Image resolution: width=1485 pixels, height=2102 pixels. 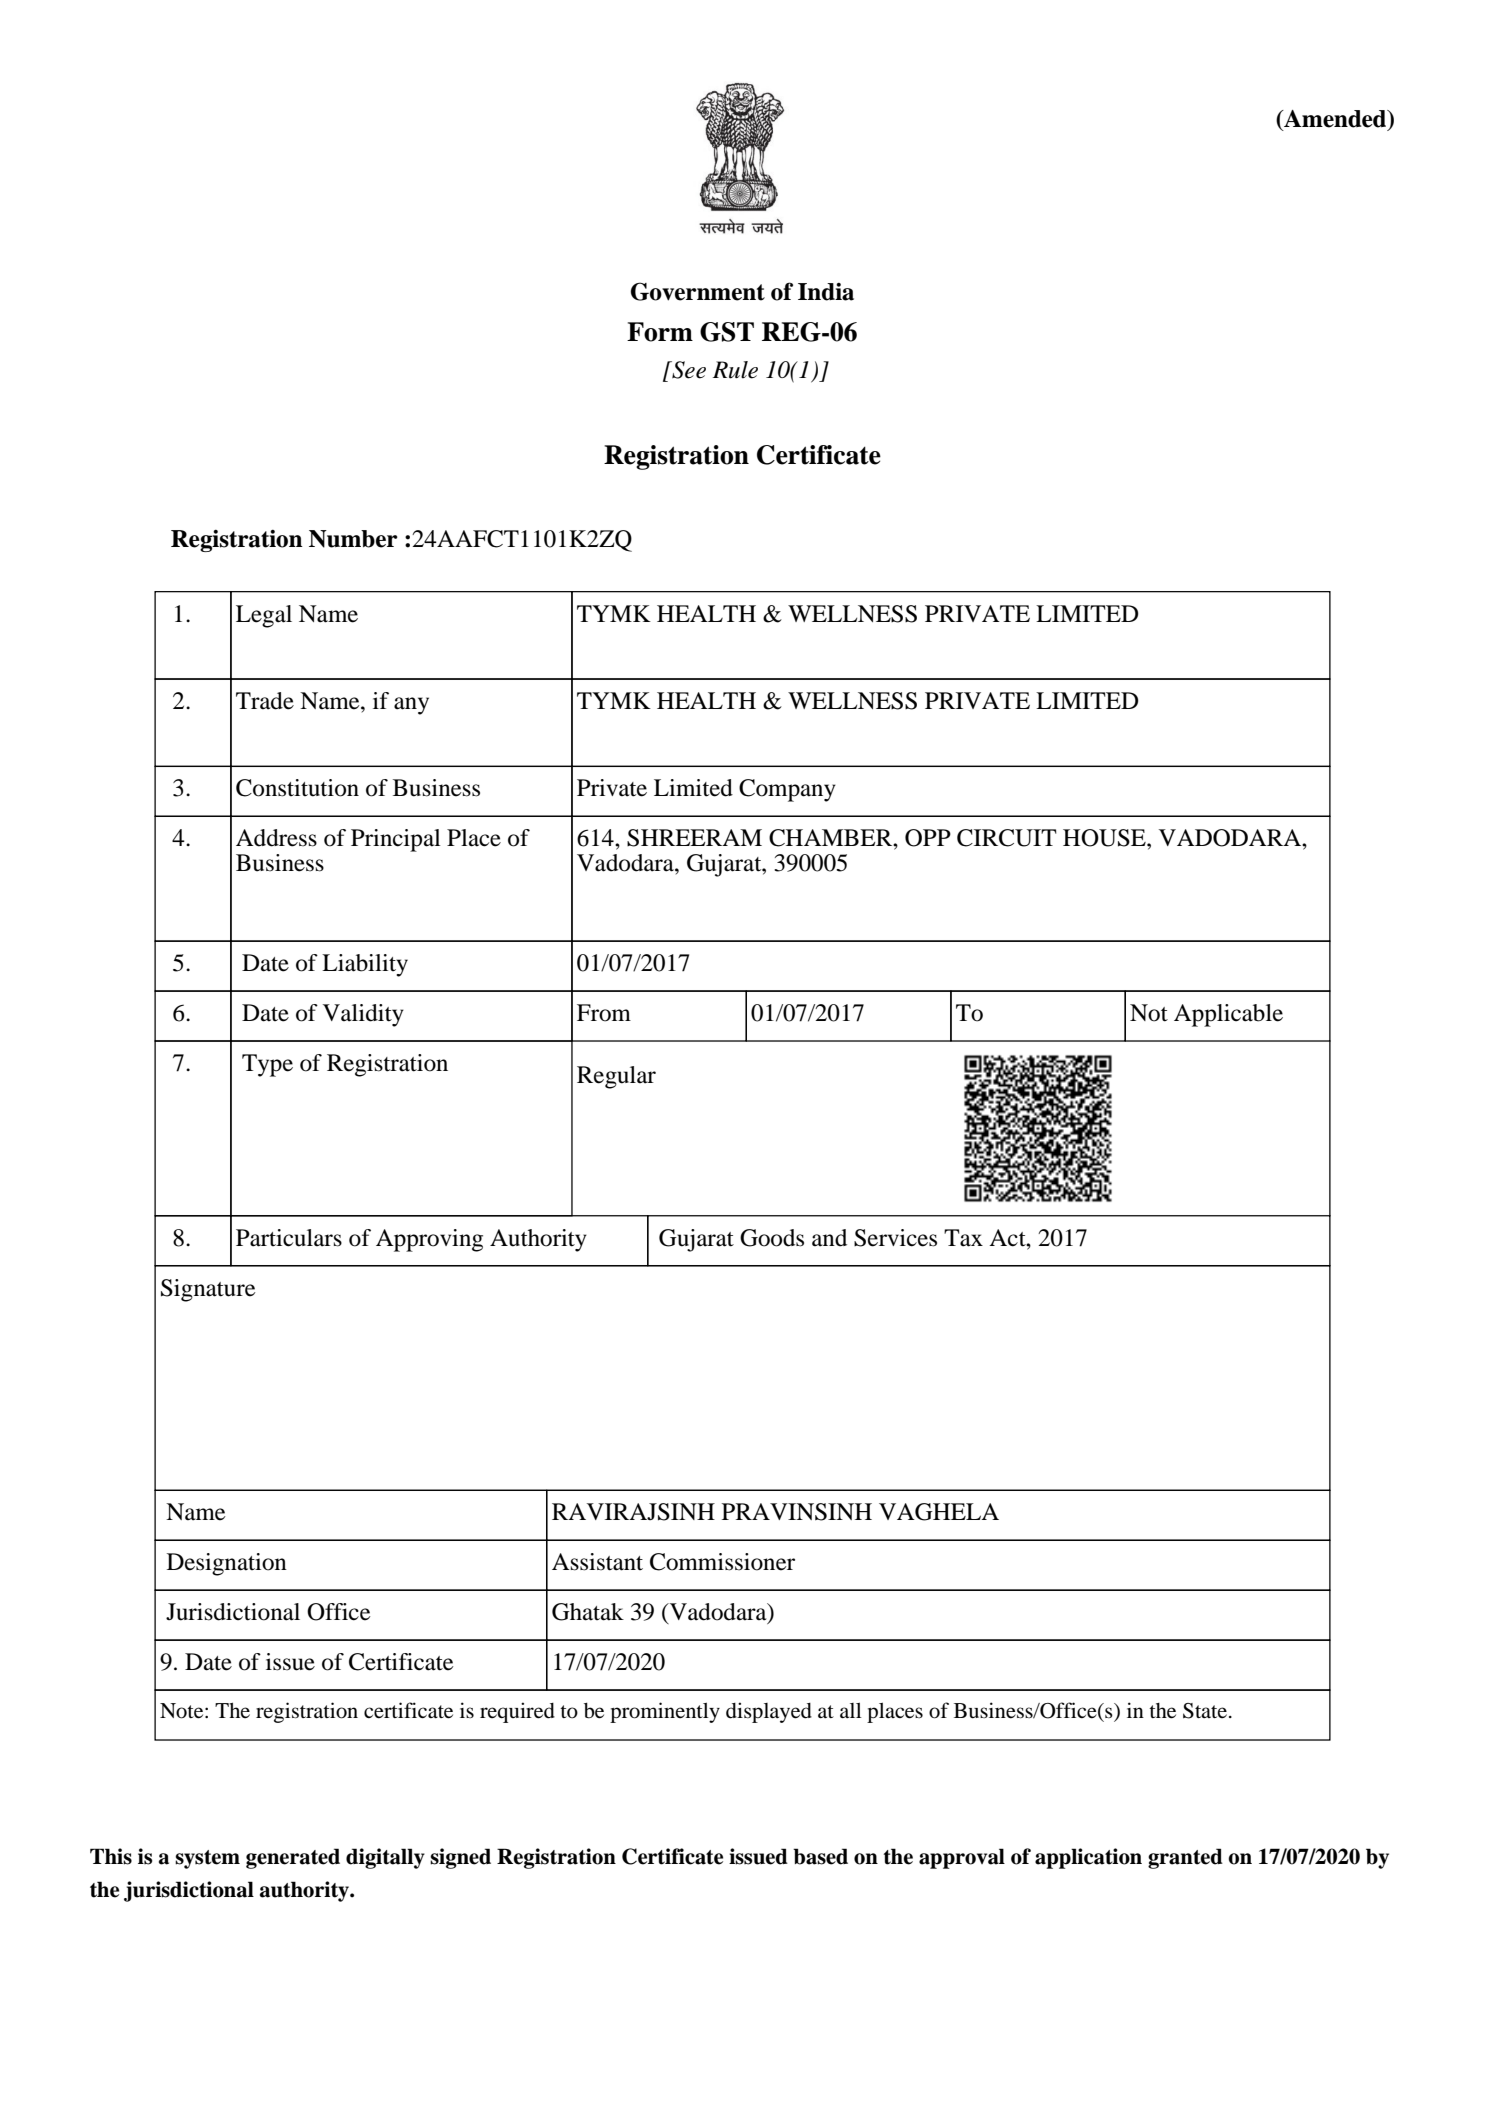 What do you see at coordinates (963, 1238) in the screenshot?
I see `Tax` at bounding box center [963, 1238].
